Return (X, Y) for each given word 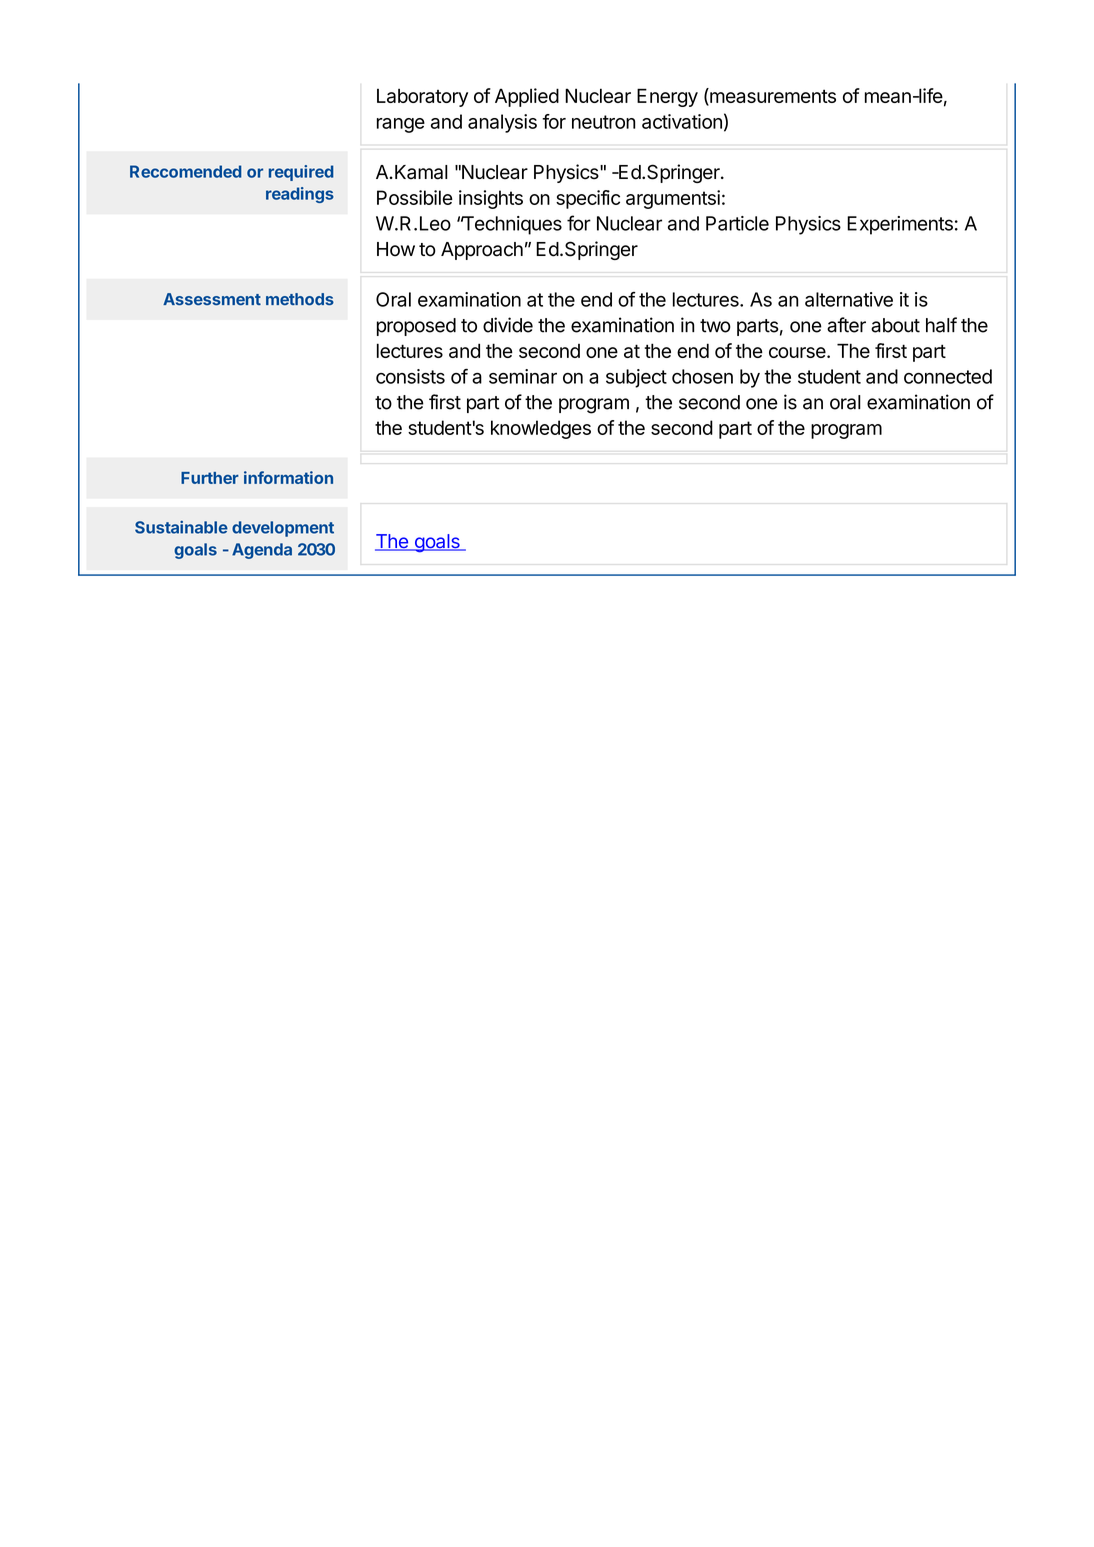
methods (300, 299)
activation (682, 121)
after (846, 325)
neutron (604, 122)
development (283, 529)
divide (508, 325)
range (401, 125)
